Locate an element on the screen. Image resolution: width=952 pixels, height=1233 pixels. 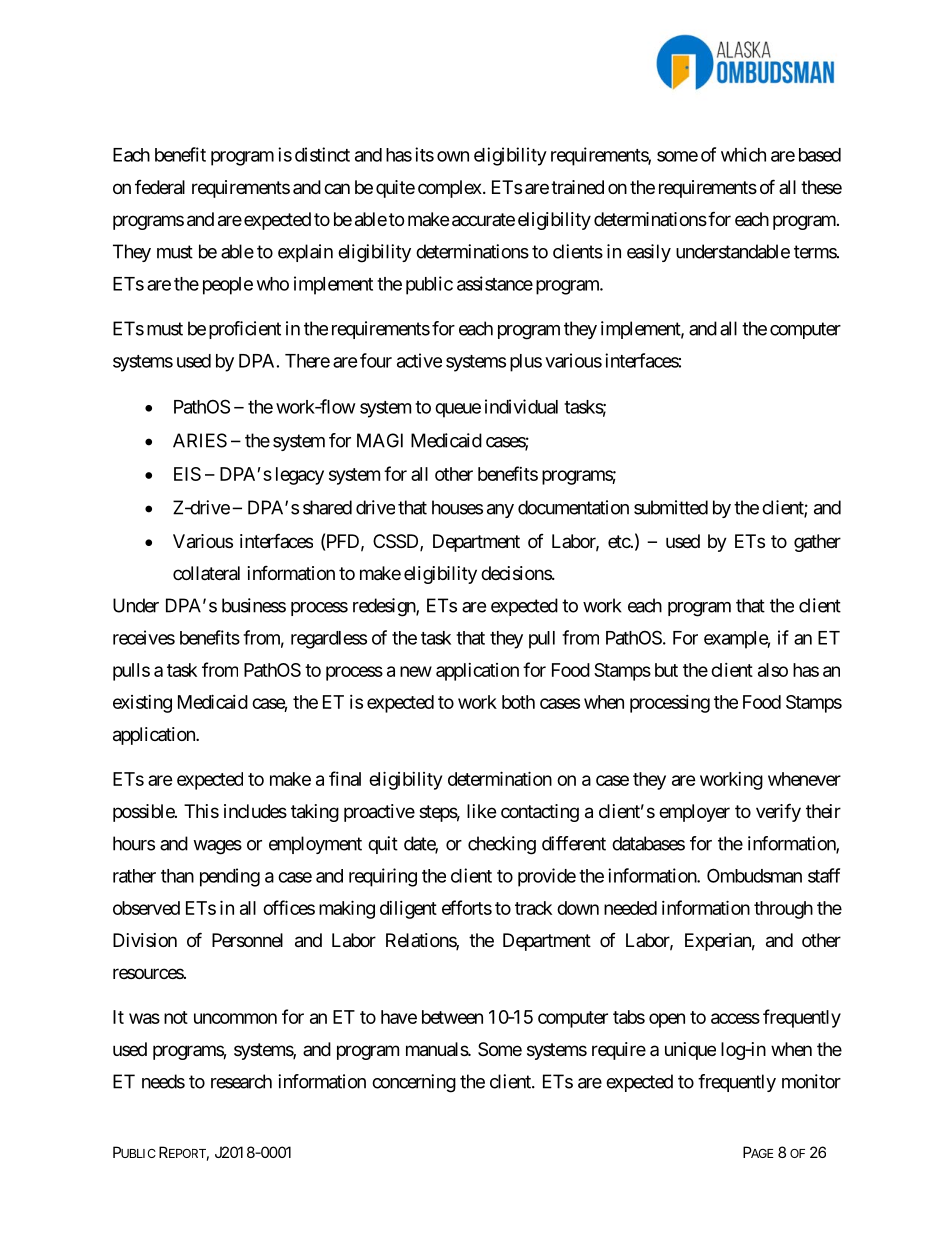
which is located at coordinates (743, 154).
